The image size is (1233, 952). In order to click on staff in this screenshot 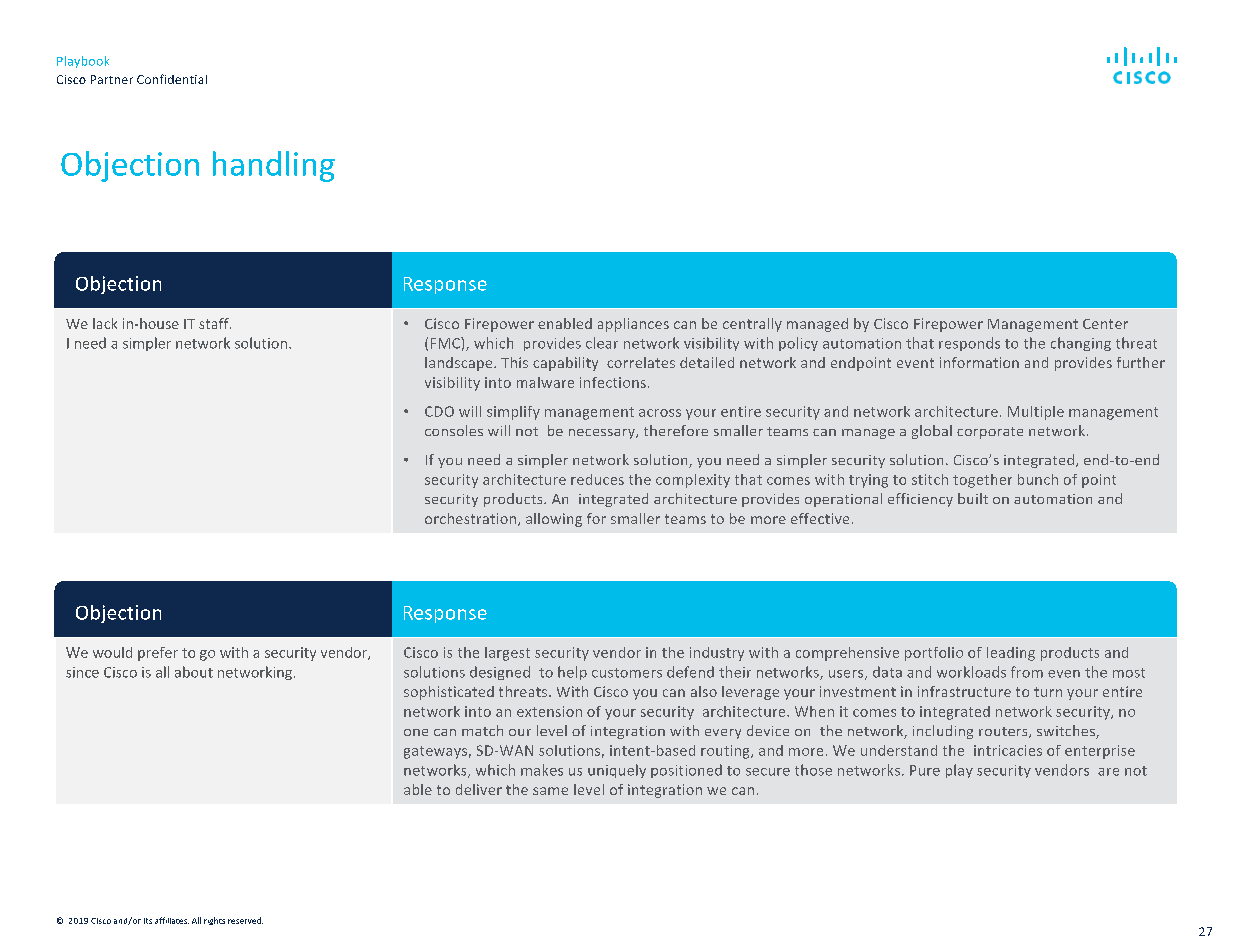, I will do `click(215, 323)`.
